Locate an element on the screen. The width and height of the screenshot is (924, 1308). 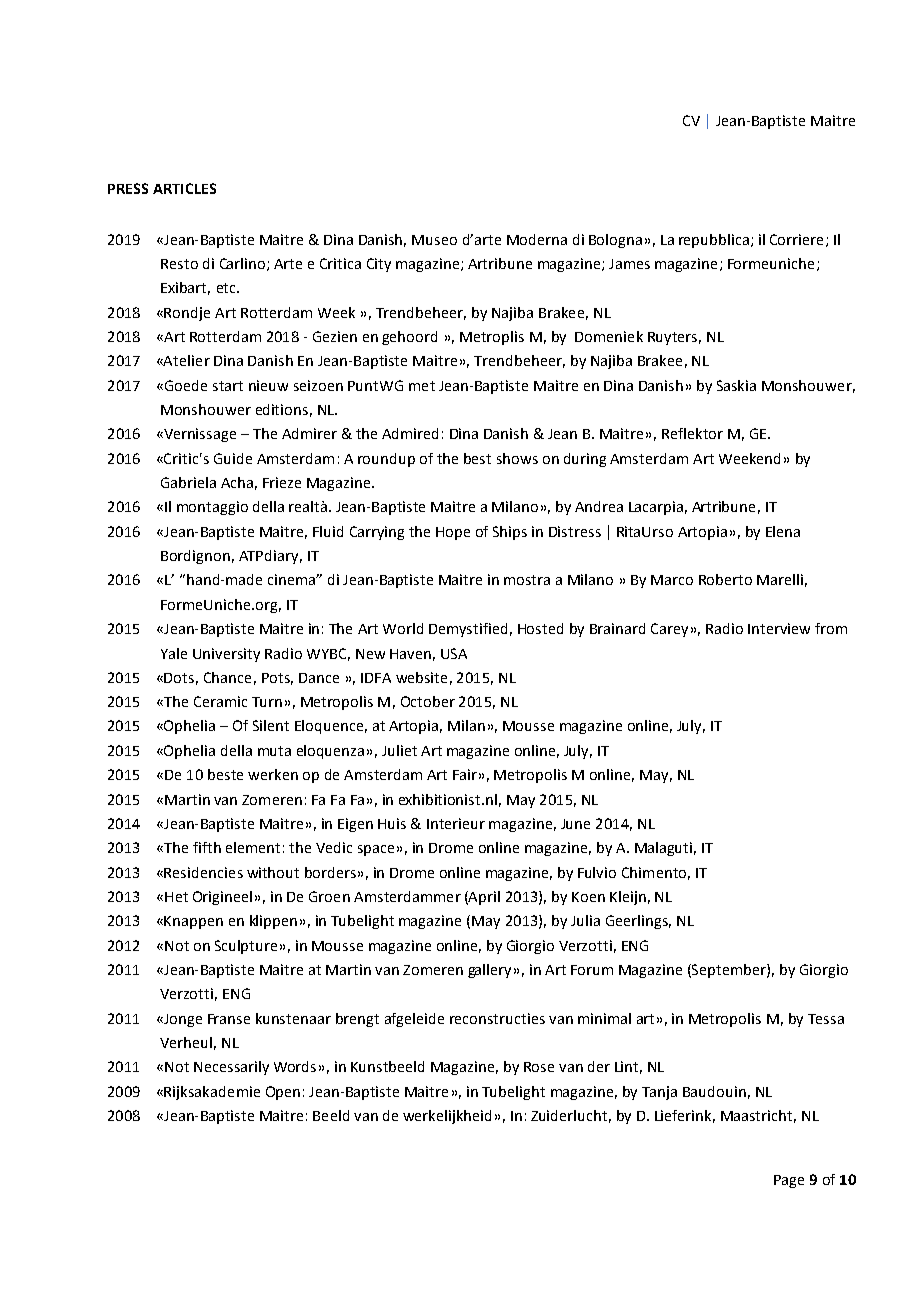
repubblica is located at coordinates (714, 241).
